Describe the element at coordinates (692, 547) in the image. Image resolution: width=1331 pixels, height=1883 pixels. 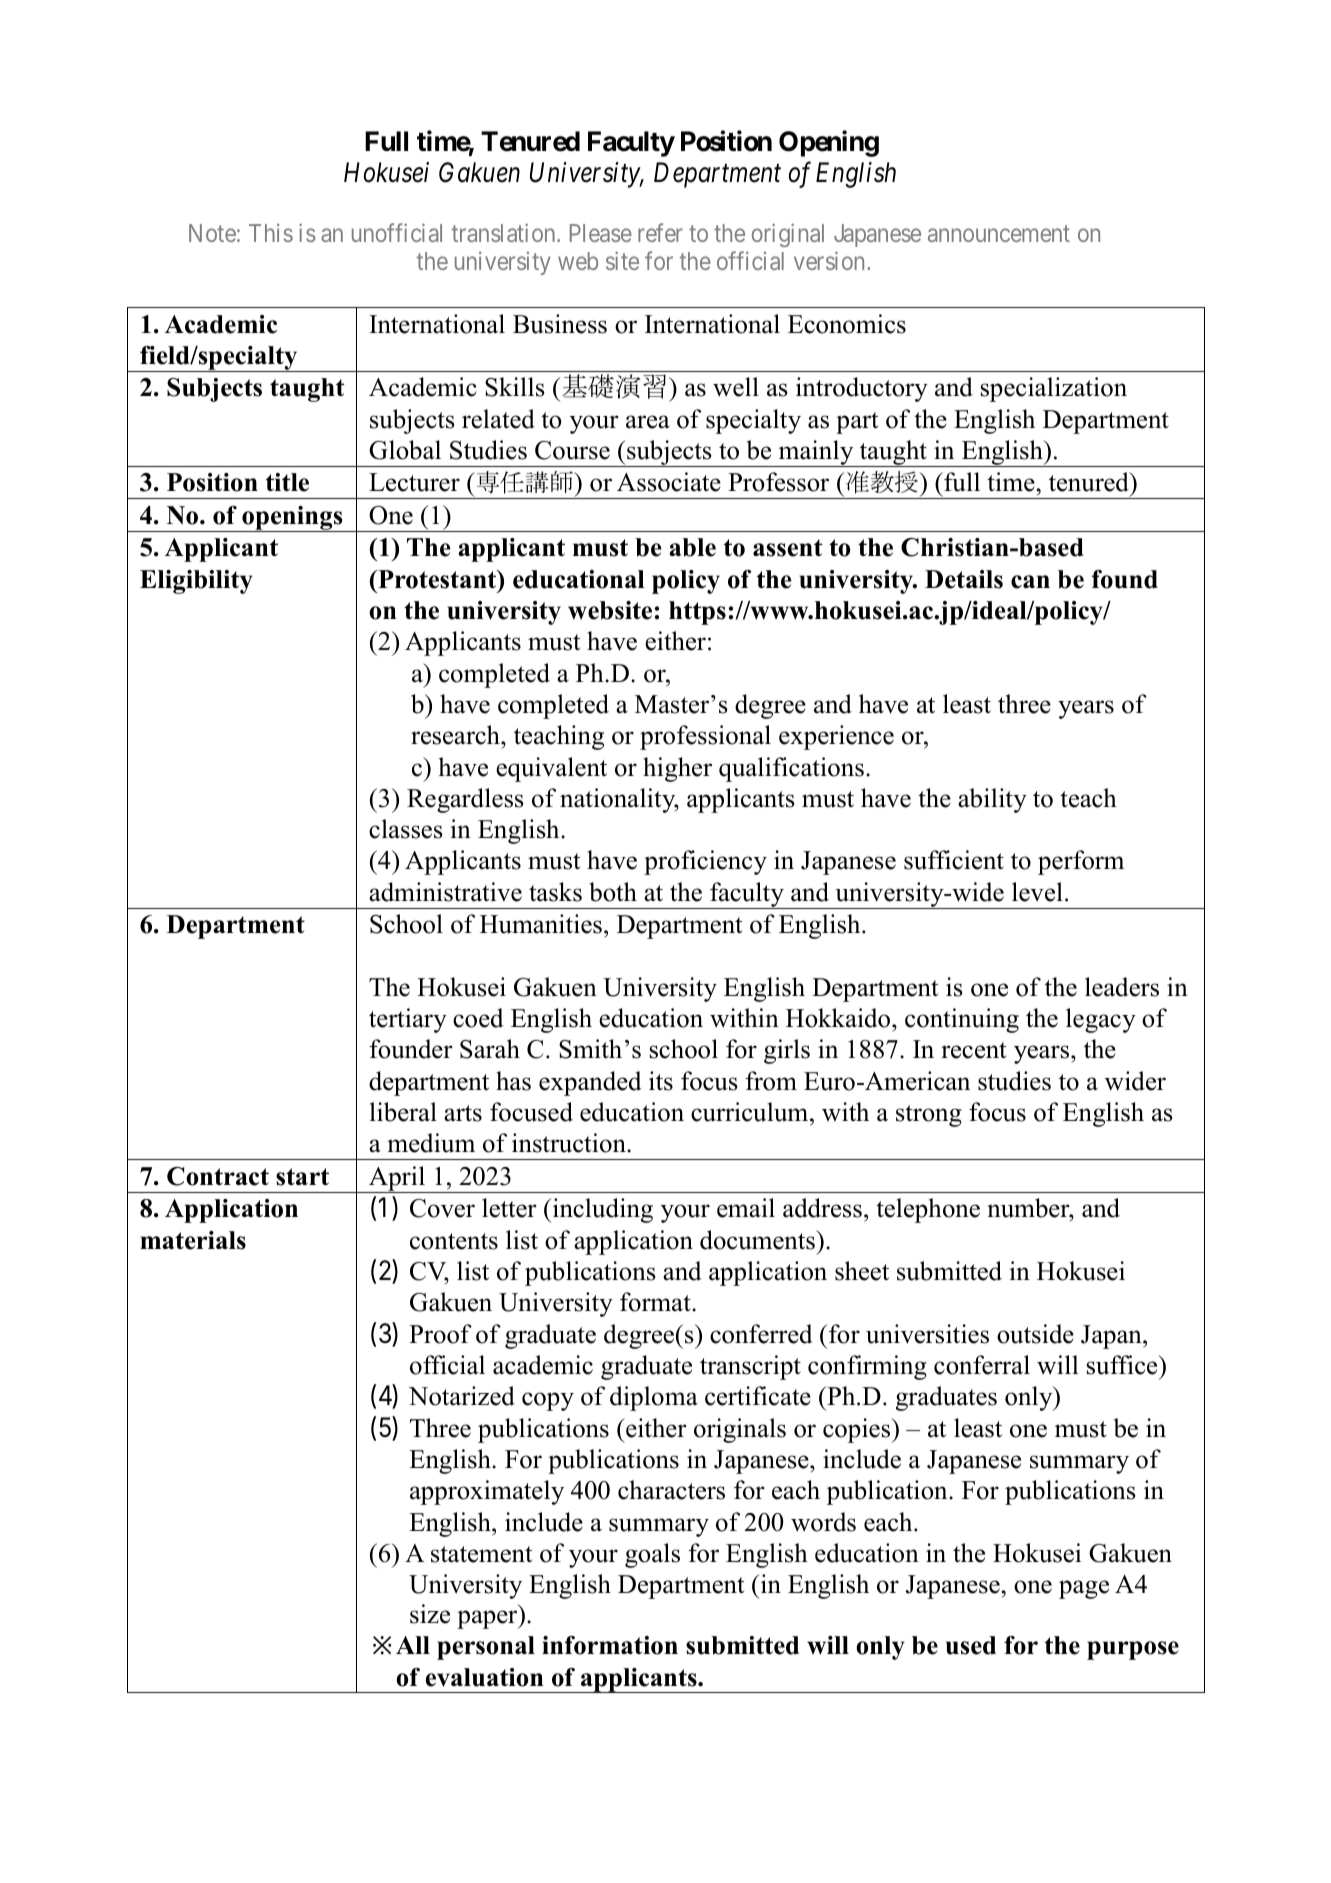
I see `able` at that location.
